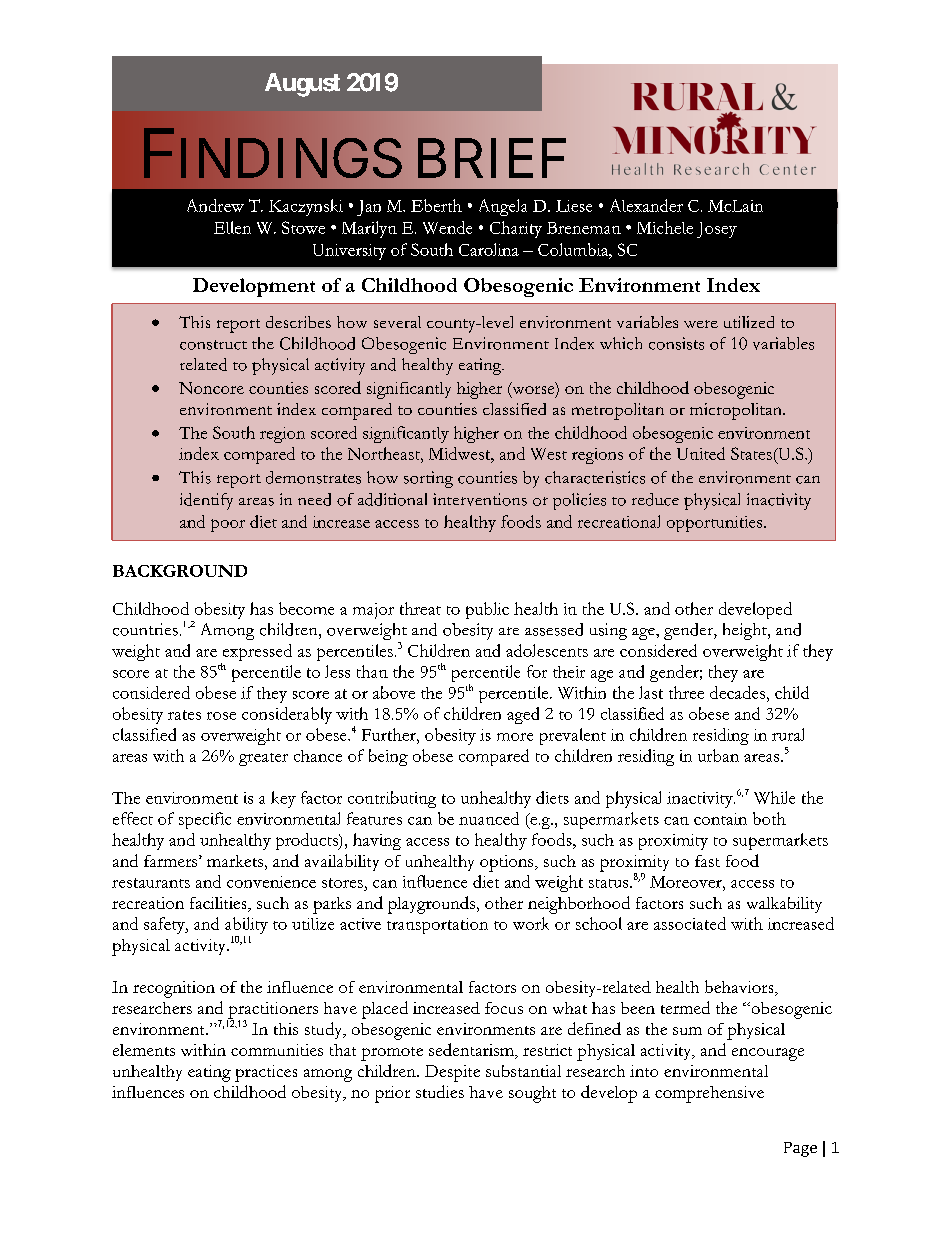  What do you see at coordinates (266, 1073) in the screenshot?
I see `practices` at bounding box center [266, 1073].
